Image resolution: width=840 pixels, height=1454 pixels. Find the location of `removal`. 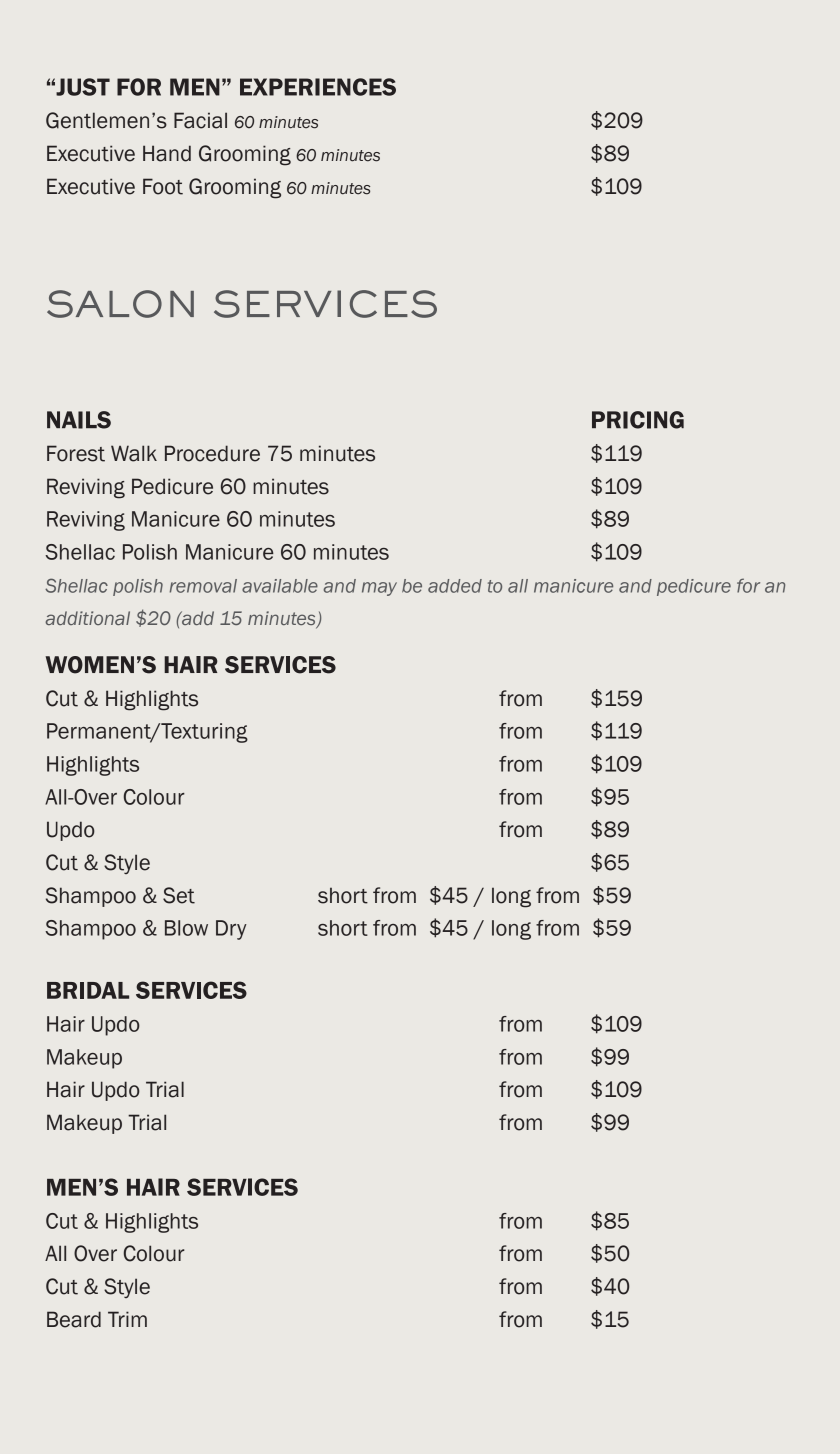

removal is located at coordinates (203, 586).
